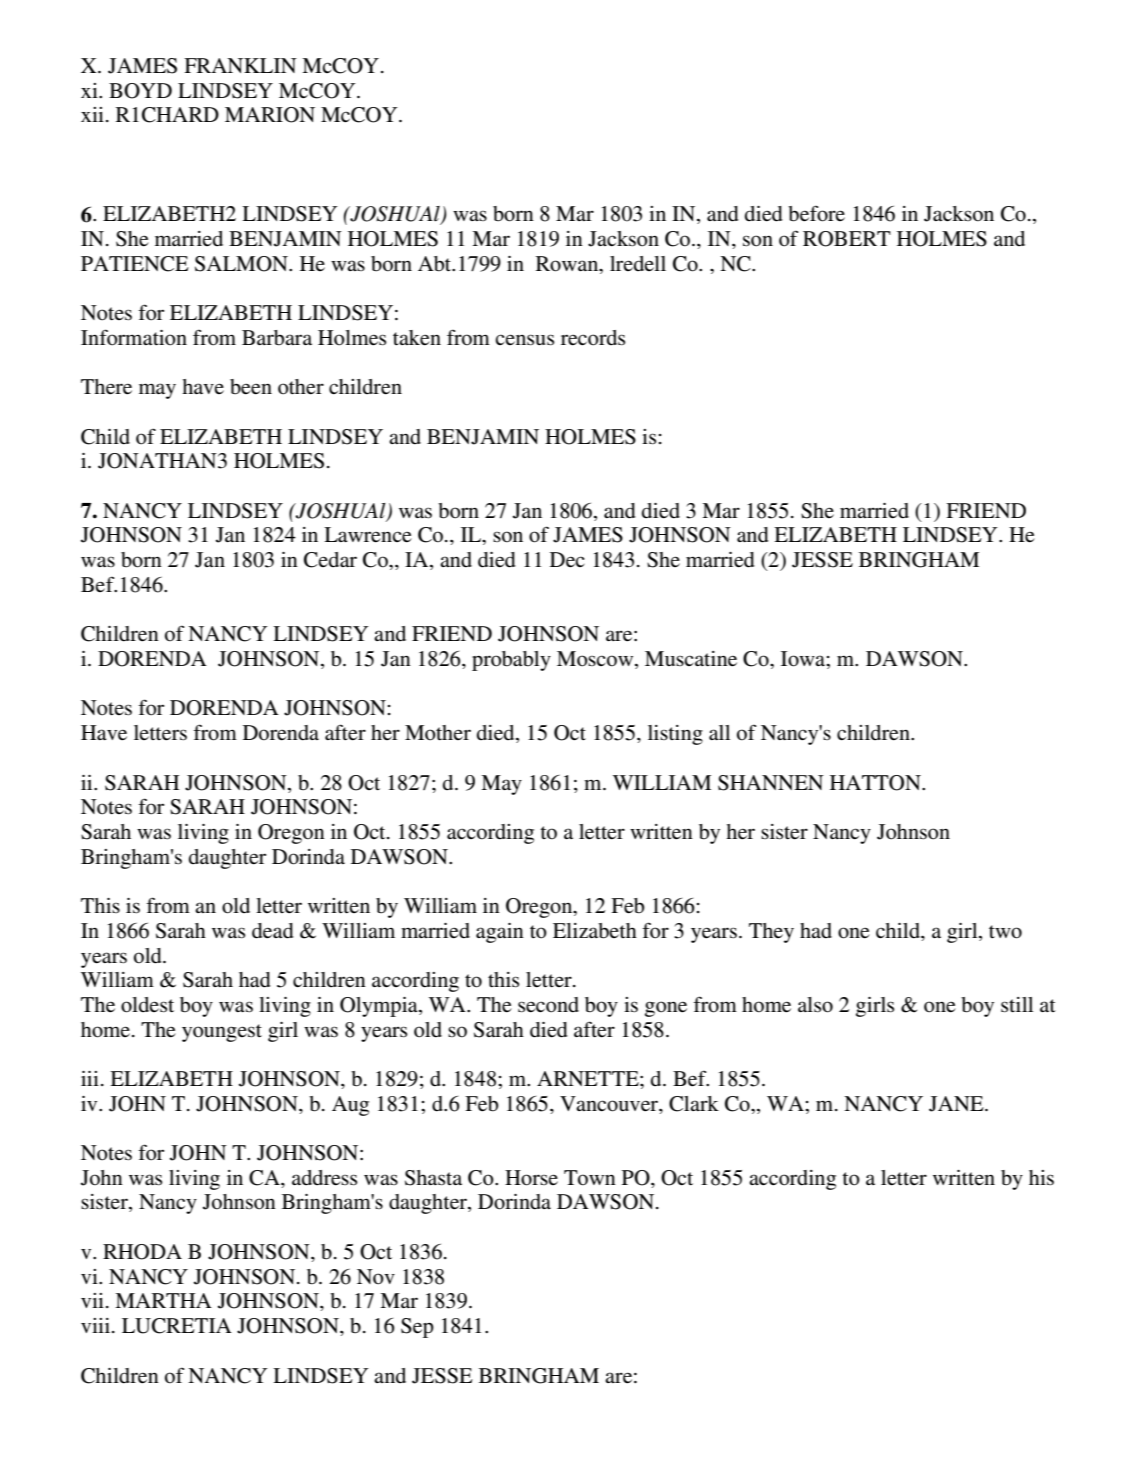  Describe the element at coordinates (417, 1328) in the document. I see `Sep` at that location.
